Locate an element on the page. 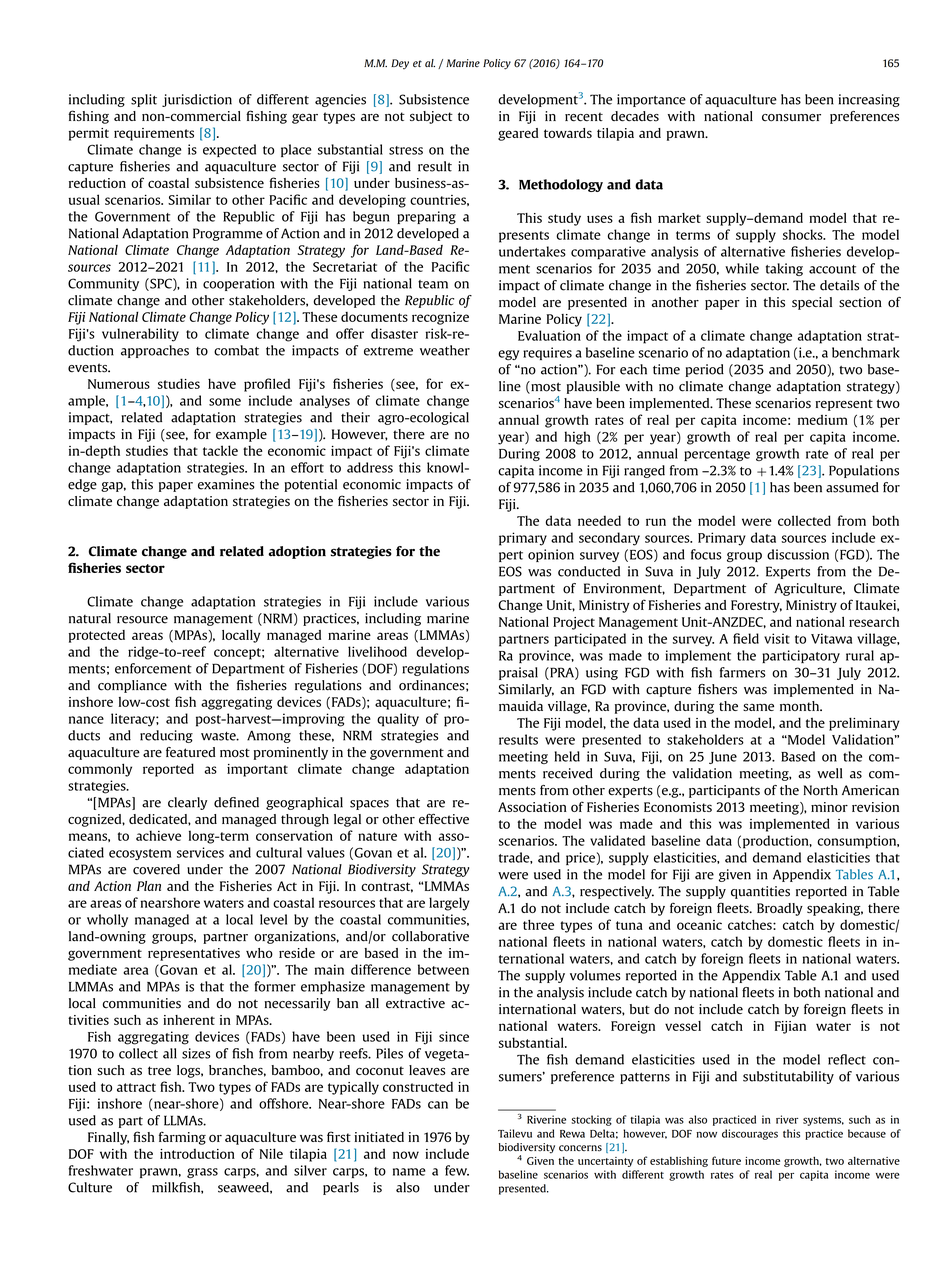  Project is located at coordinates (574, 623).
